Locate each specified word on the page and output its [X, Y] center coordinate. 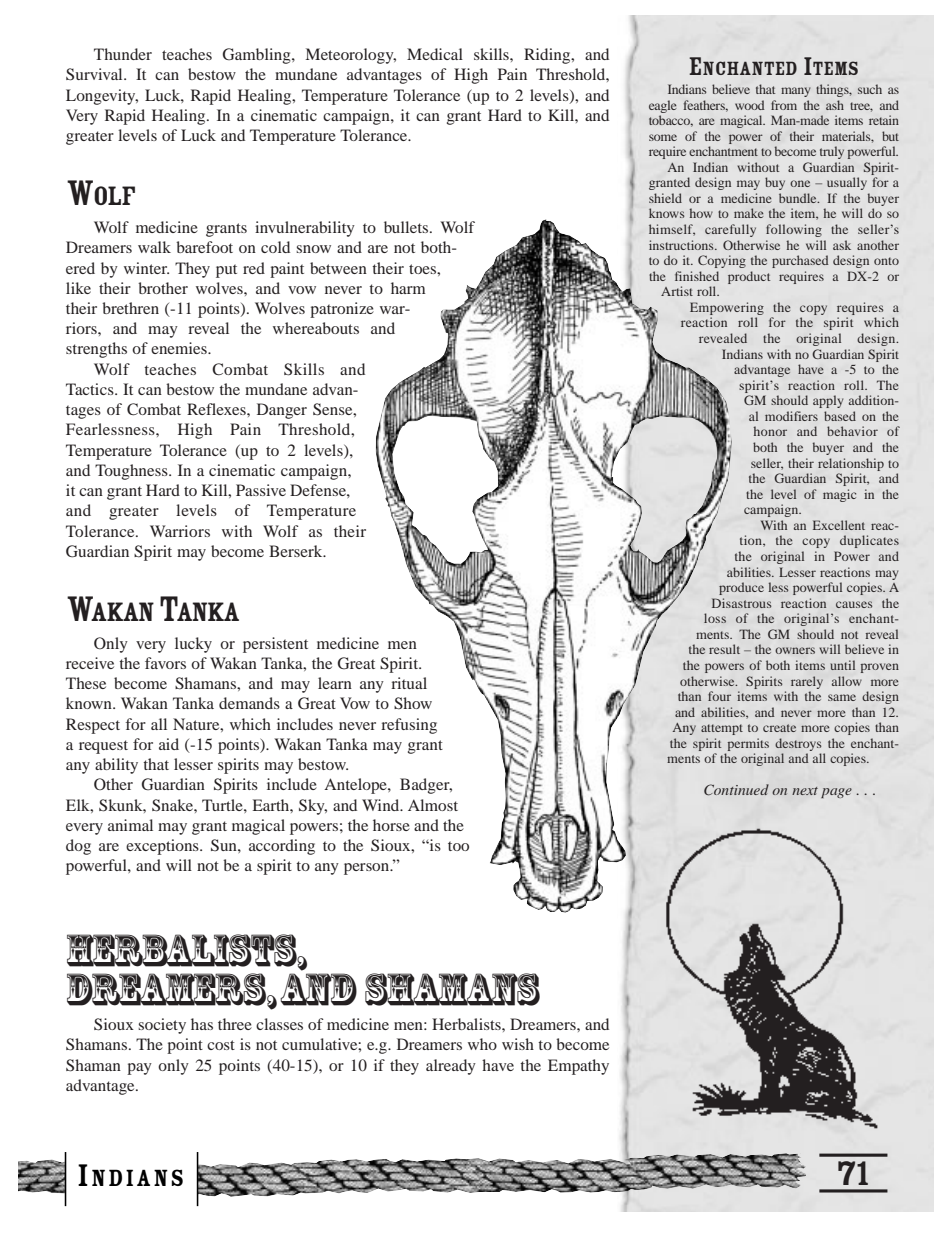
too [458, 846]
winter [146, 268]
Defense [319, 490]
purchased [800, 261]
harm [408, 288]
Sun [225, 845]
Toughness [132, 472]
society [162, 1026]
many [796, 92]
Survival [95, 74]
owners [795, 650]
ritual [409, 683]
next [805, 791]
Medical [435, 54]
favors [165, 663]
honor [770, 431]
